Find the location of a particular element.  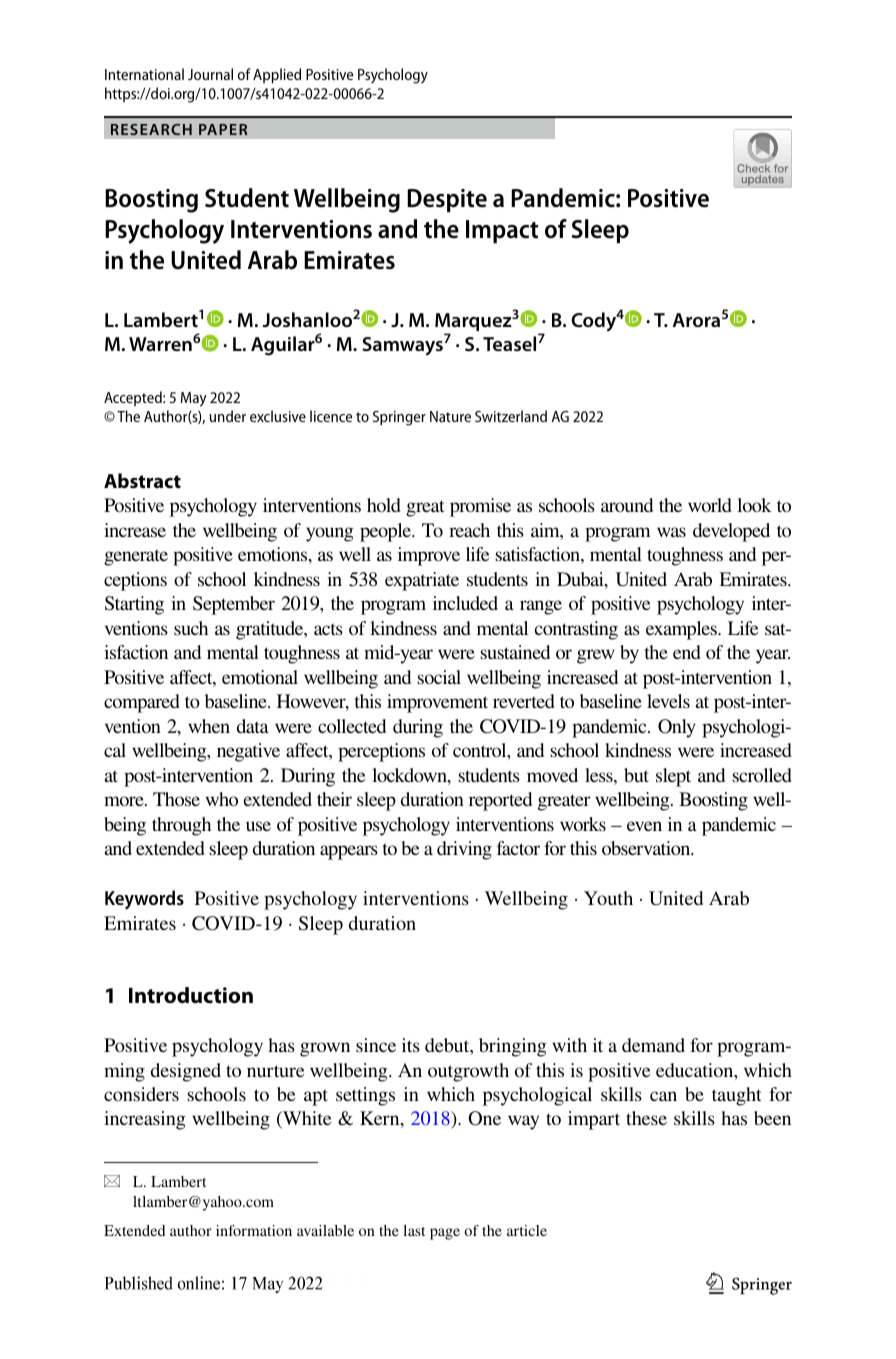

world is located at coordinates (710, 505).
